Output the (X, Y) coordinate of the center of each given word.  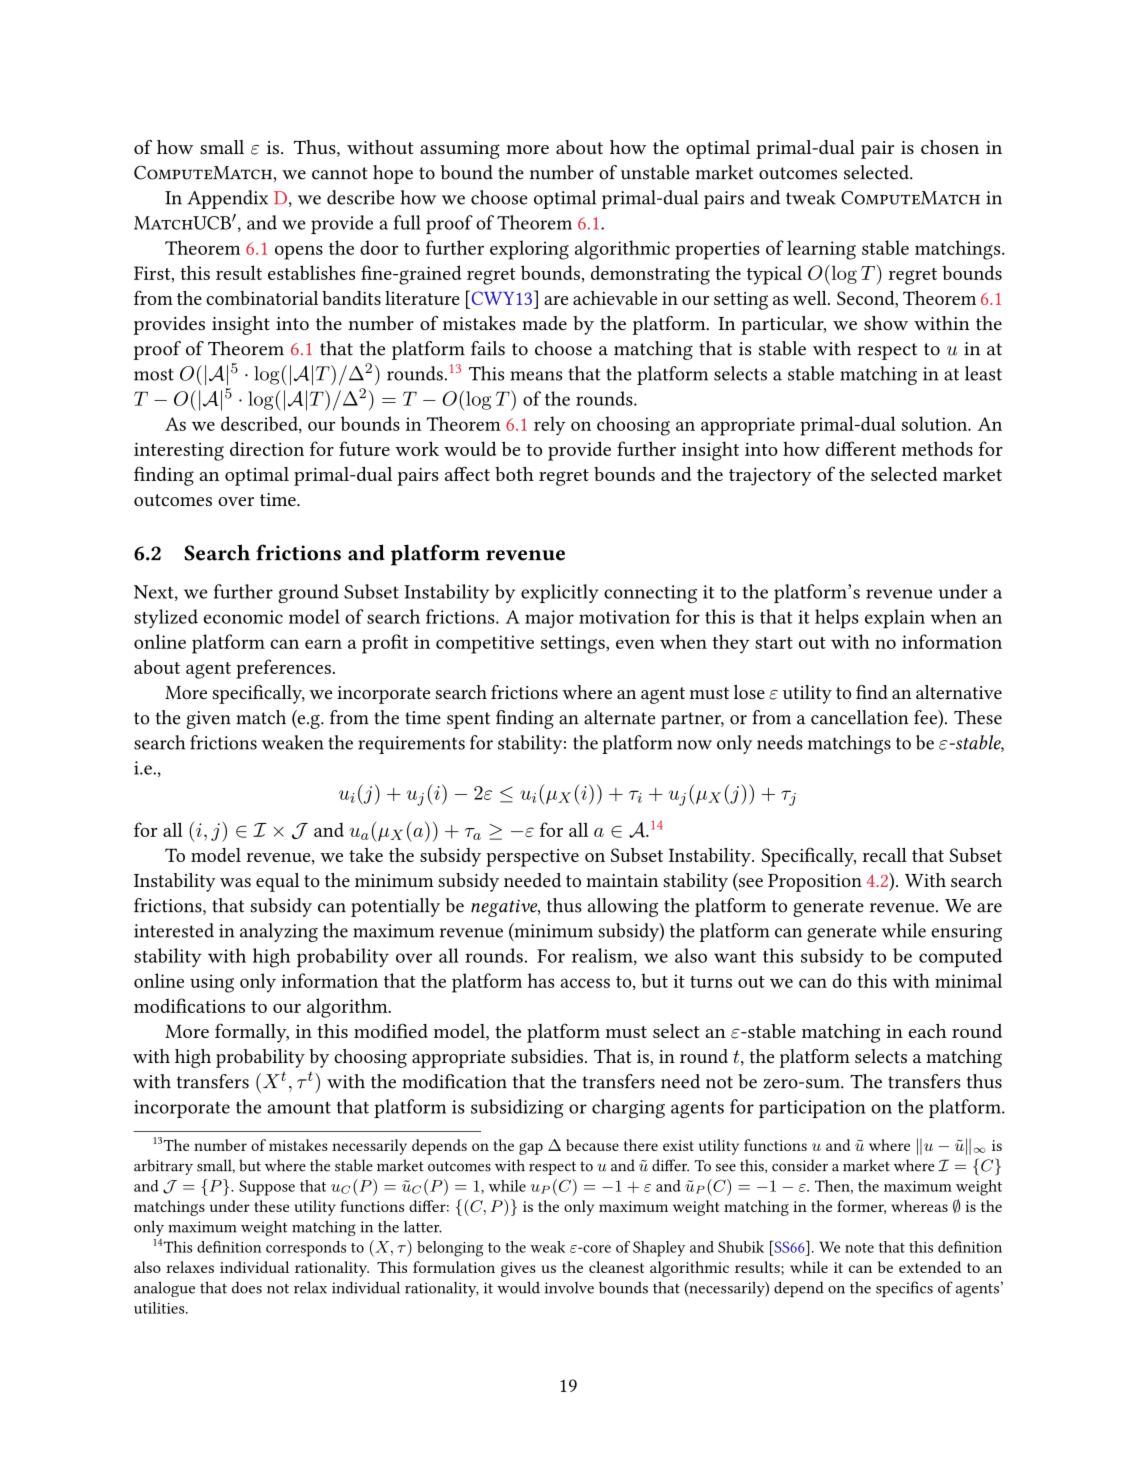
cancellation (860, 717)
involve (569, 1287)
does (247, 1288)
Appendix (227, 199)
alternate (619, 717)
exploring (529, 250)
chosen (950, 147)
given (208, 720)
